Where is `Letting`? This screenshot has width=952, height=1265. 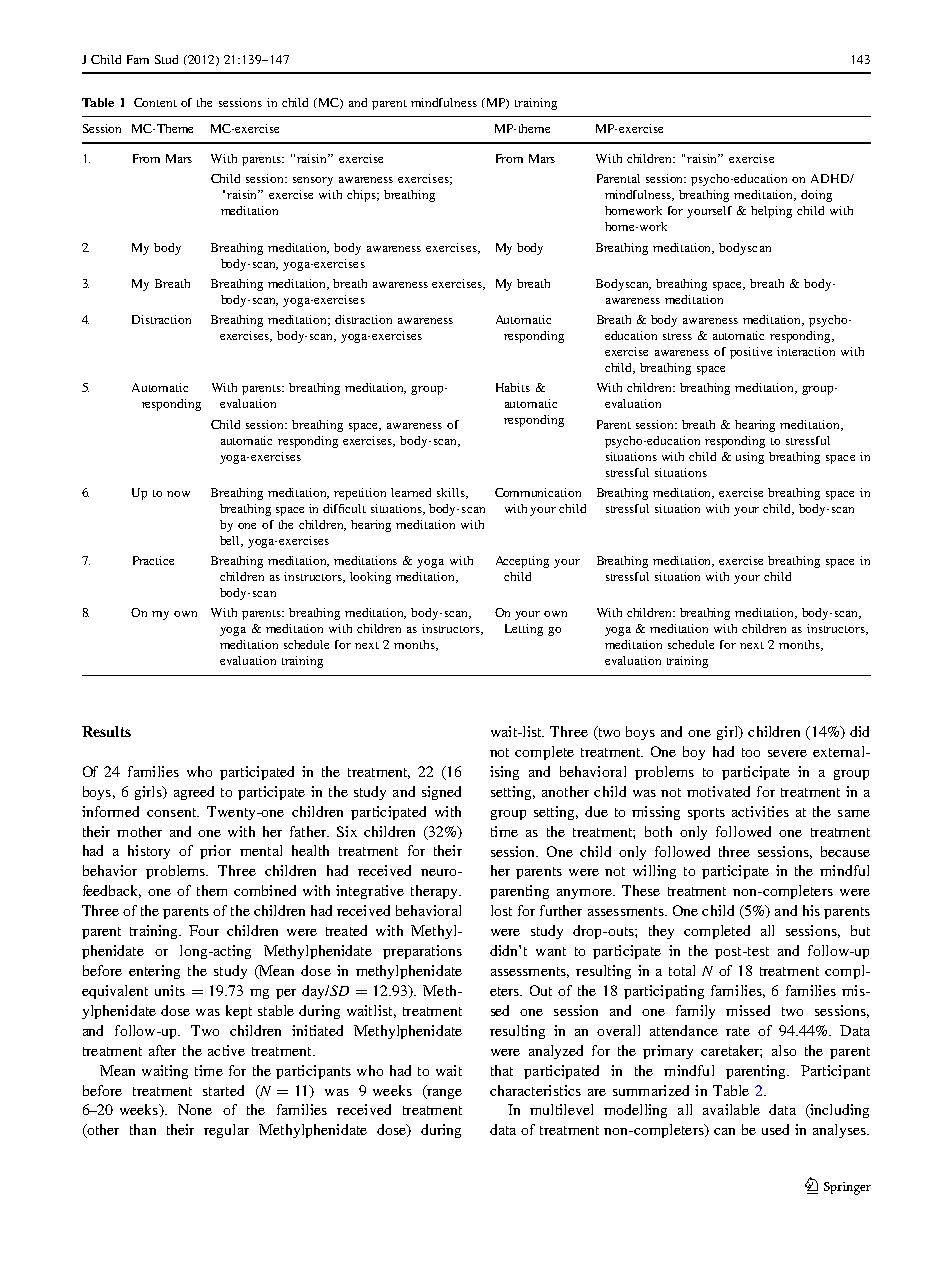 Letting is located at coordinates (524, 630).
